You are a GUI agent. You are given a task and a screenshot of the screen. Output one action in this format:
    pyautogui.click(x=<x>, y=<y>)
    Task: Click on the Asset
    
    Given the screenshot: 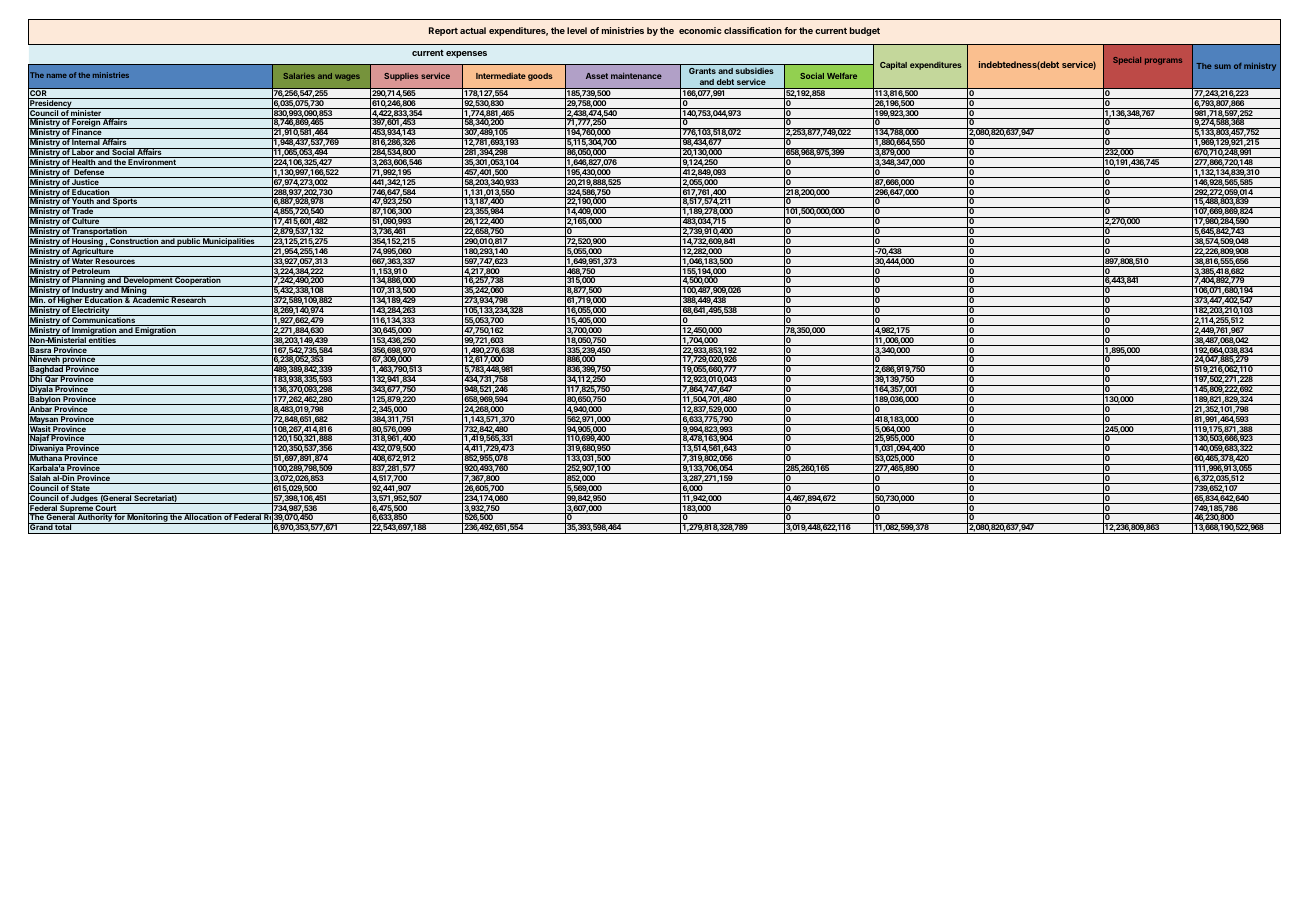 What is the action you would take?
    pyautogui.click(x=597, y=76)
